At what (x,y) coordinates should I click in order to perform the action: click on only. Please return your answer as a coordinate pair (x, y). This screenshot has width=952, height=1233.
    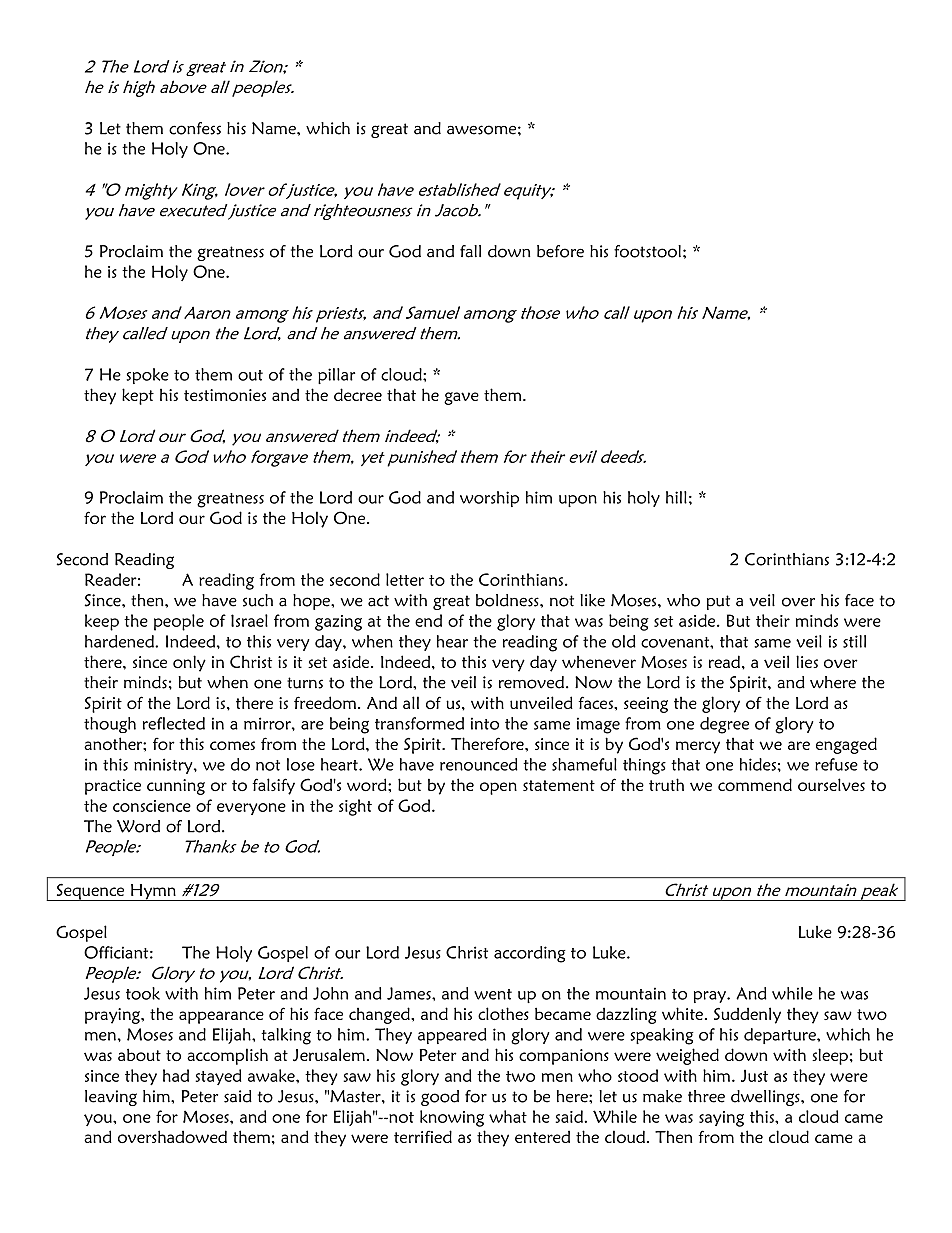
    Looking at the image, I should click on (189, 663).
